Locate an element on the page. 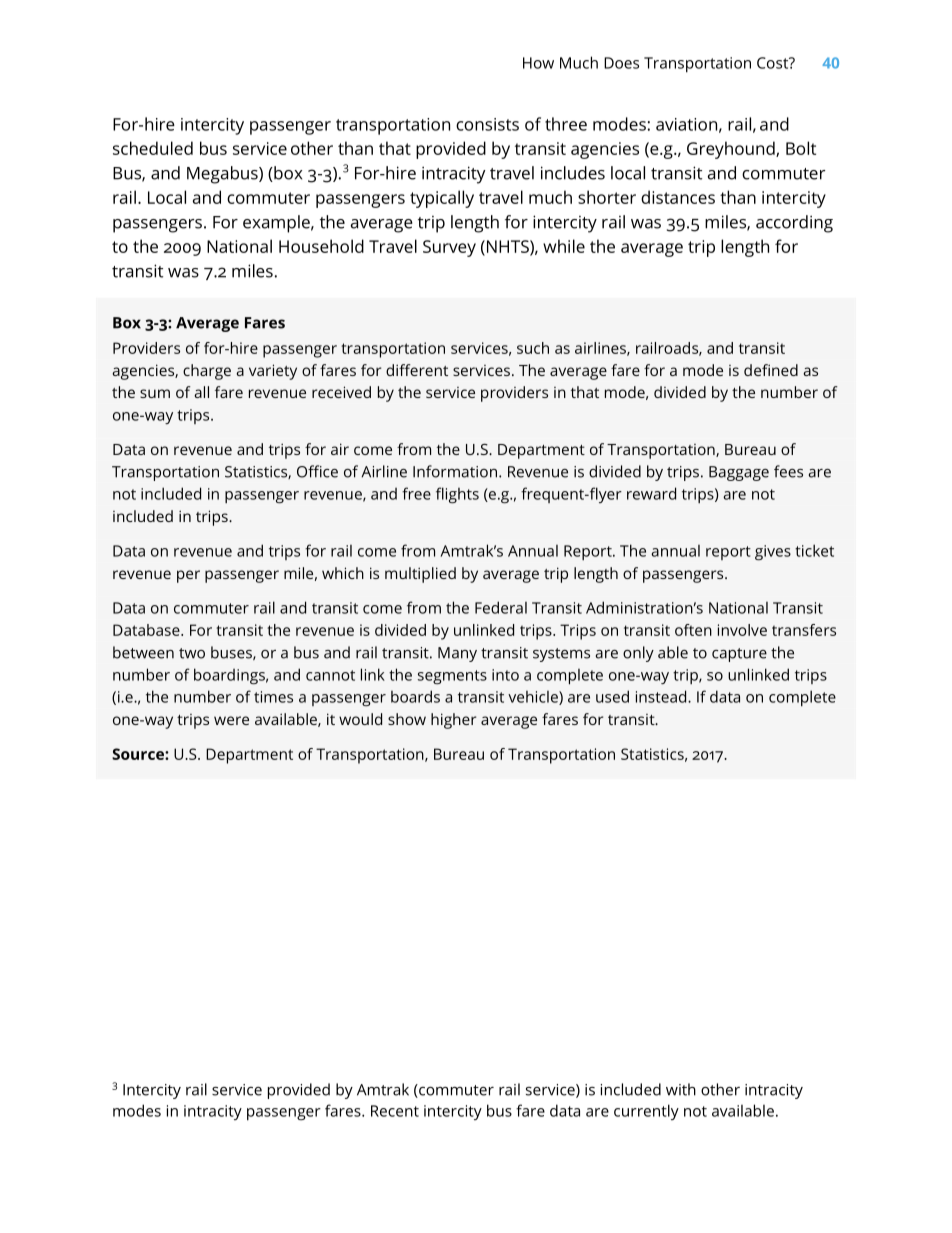 The width and height of the document is (952, 1233). such is located at coordinates (533, 348).
